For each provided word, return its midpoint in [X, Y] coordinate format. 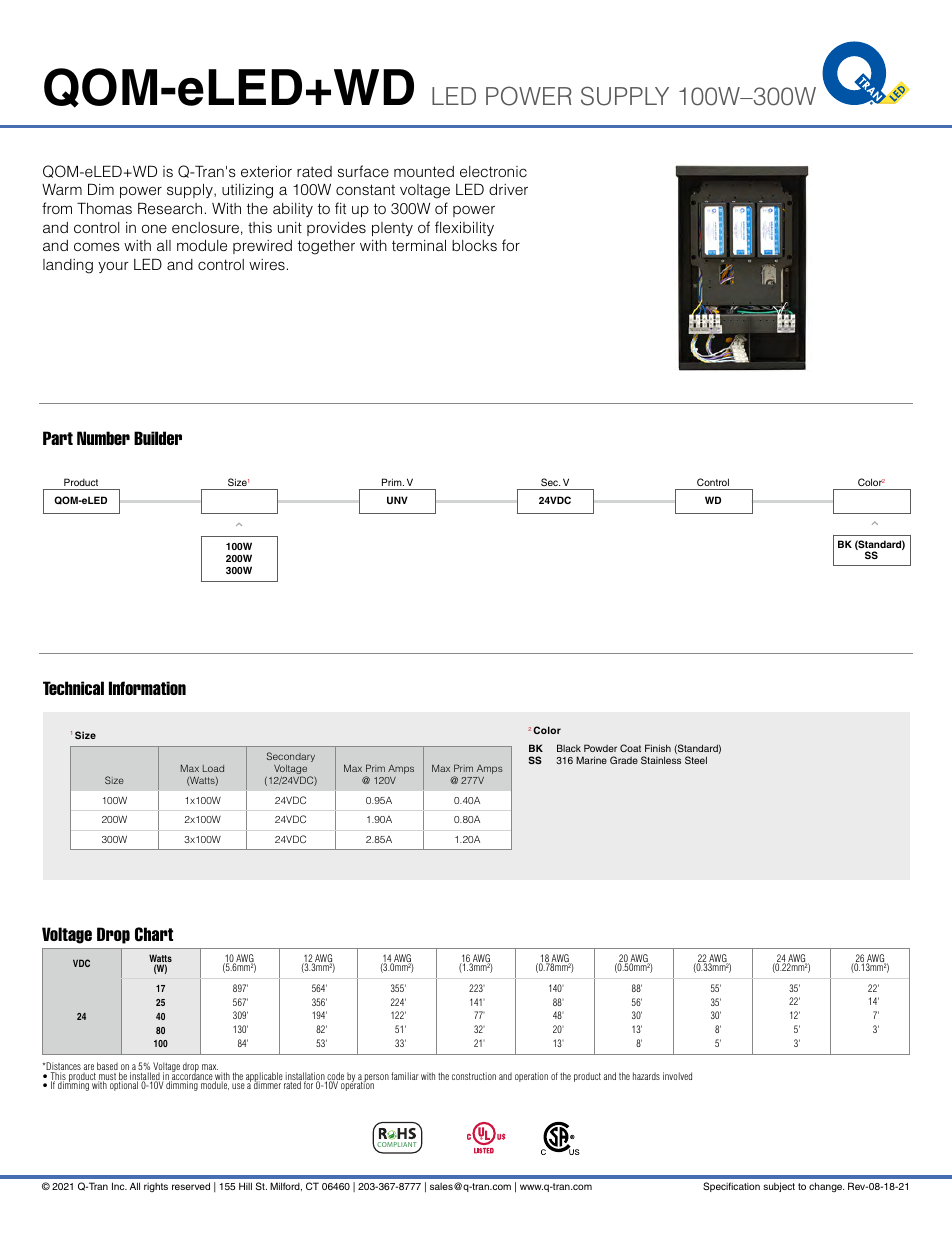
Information [147, 688]
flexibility [464, 228]
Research [170, 208]
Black [569, 748]
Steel [696, 760]
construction [474, 1076]
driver [508, 189]
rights [156, 1187]
